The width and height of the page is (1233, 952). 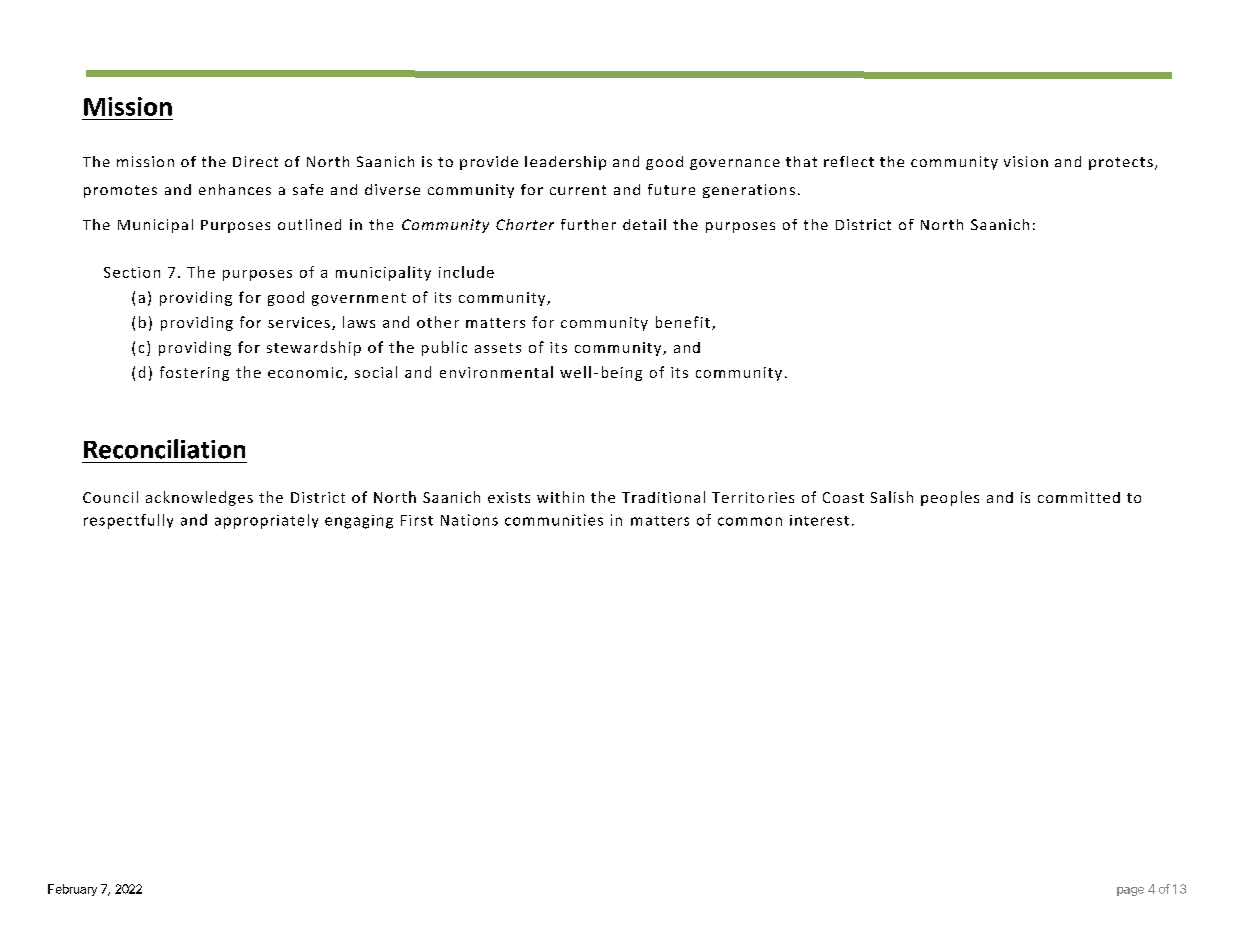 What do you see at coordinates (819, 520) in the page?
I see `interest` at bounding box center [819, 520].
